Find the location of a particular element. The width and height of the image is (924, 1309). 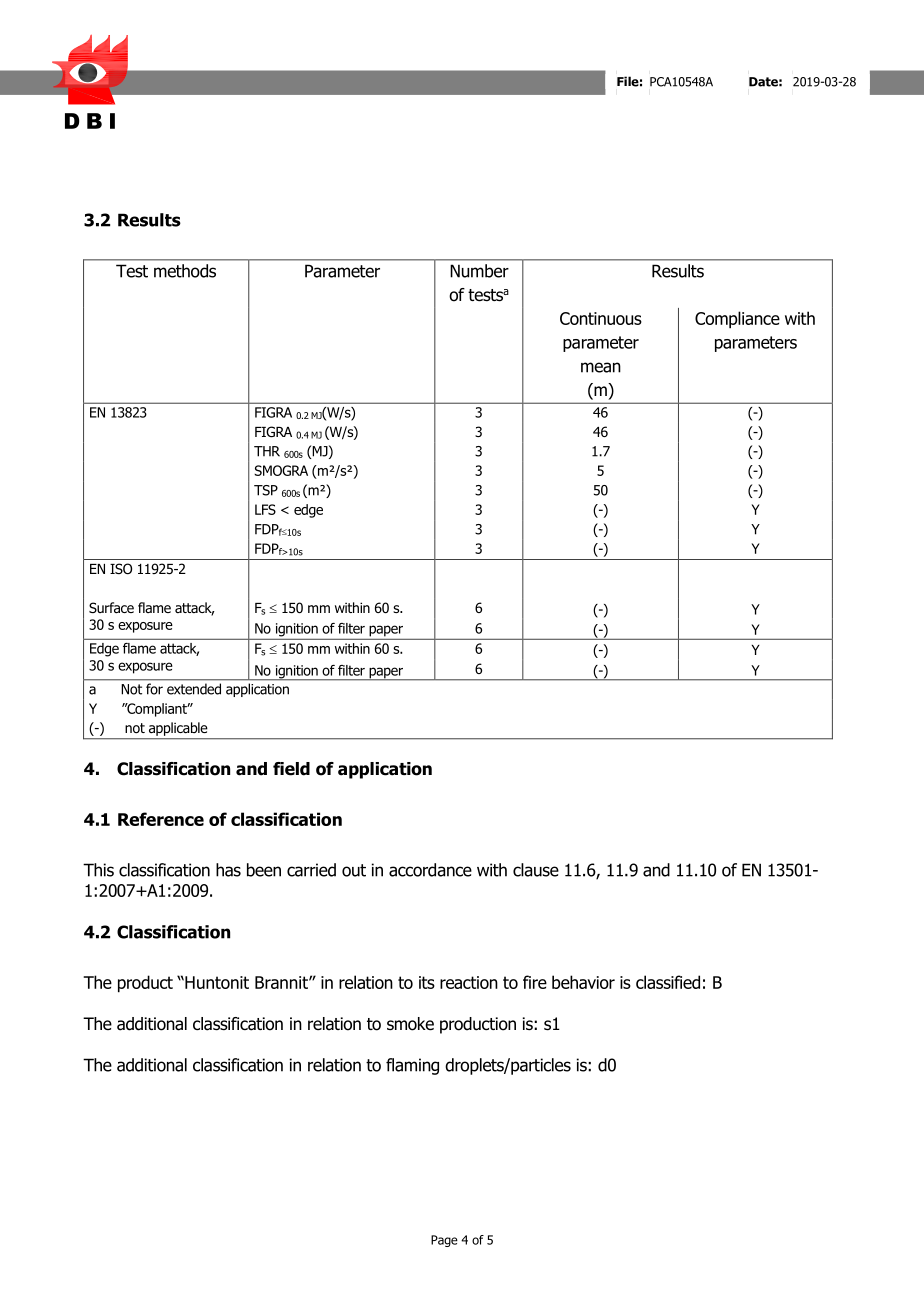

clause is located at coordinates (536, 870).
